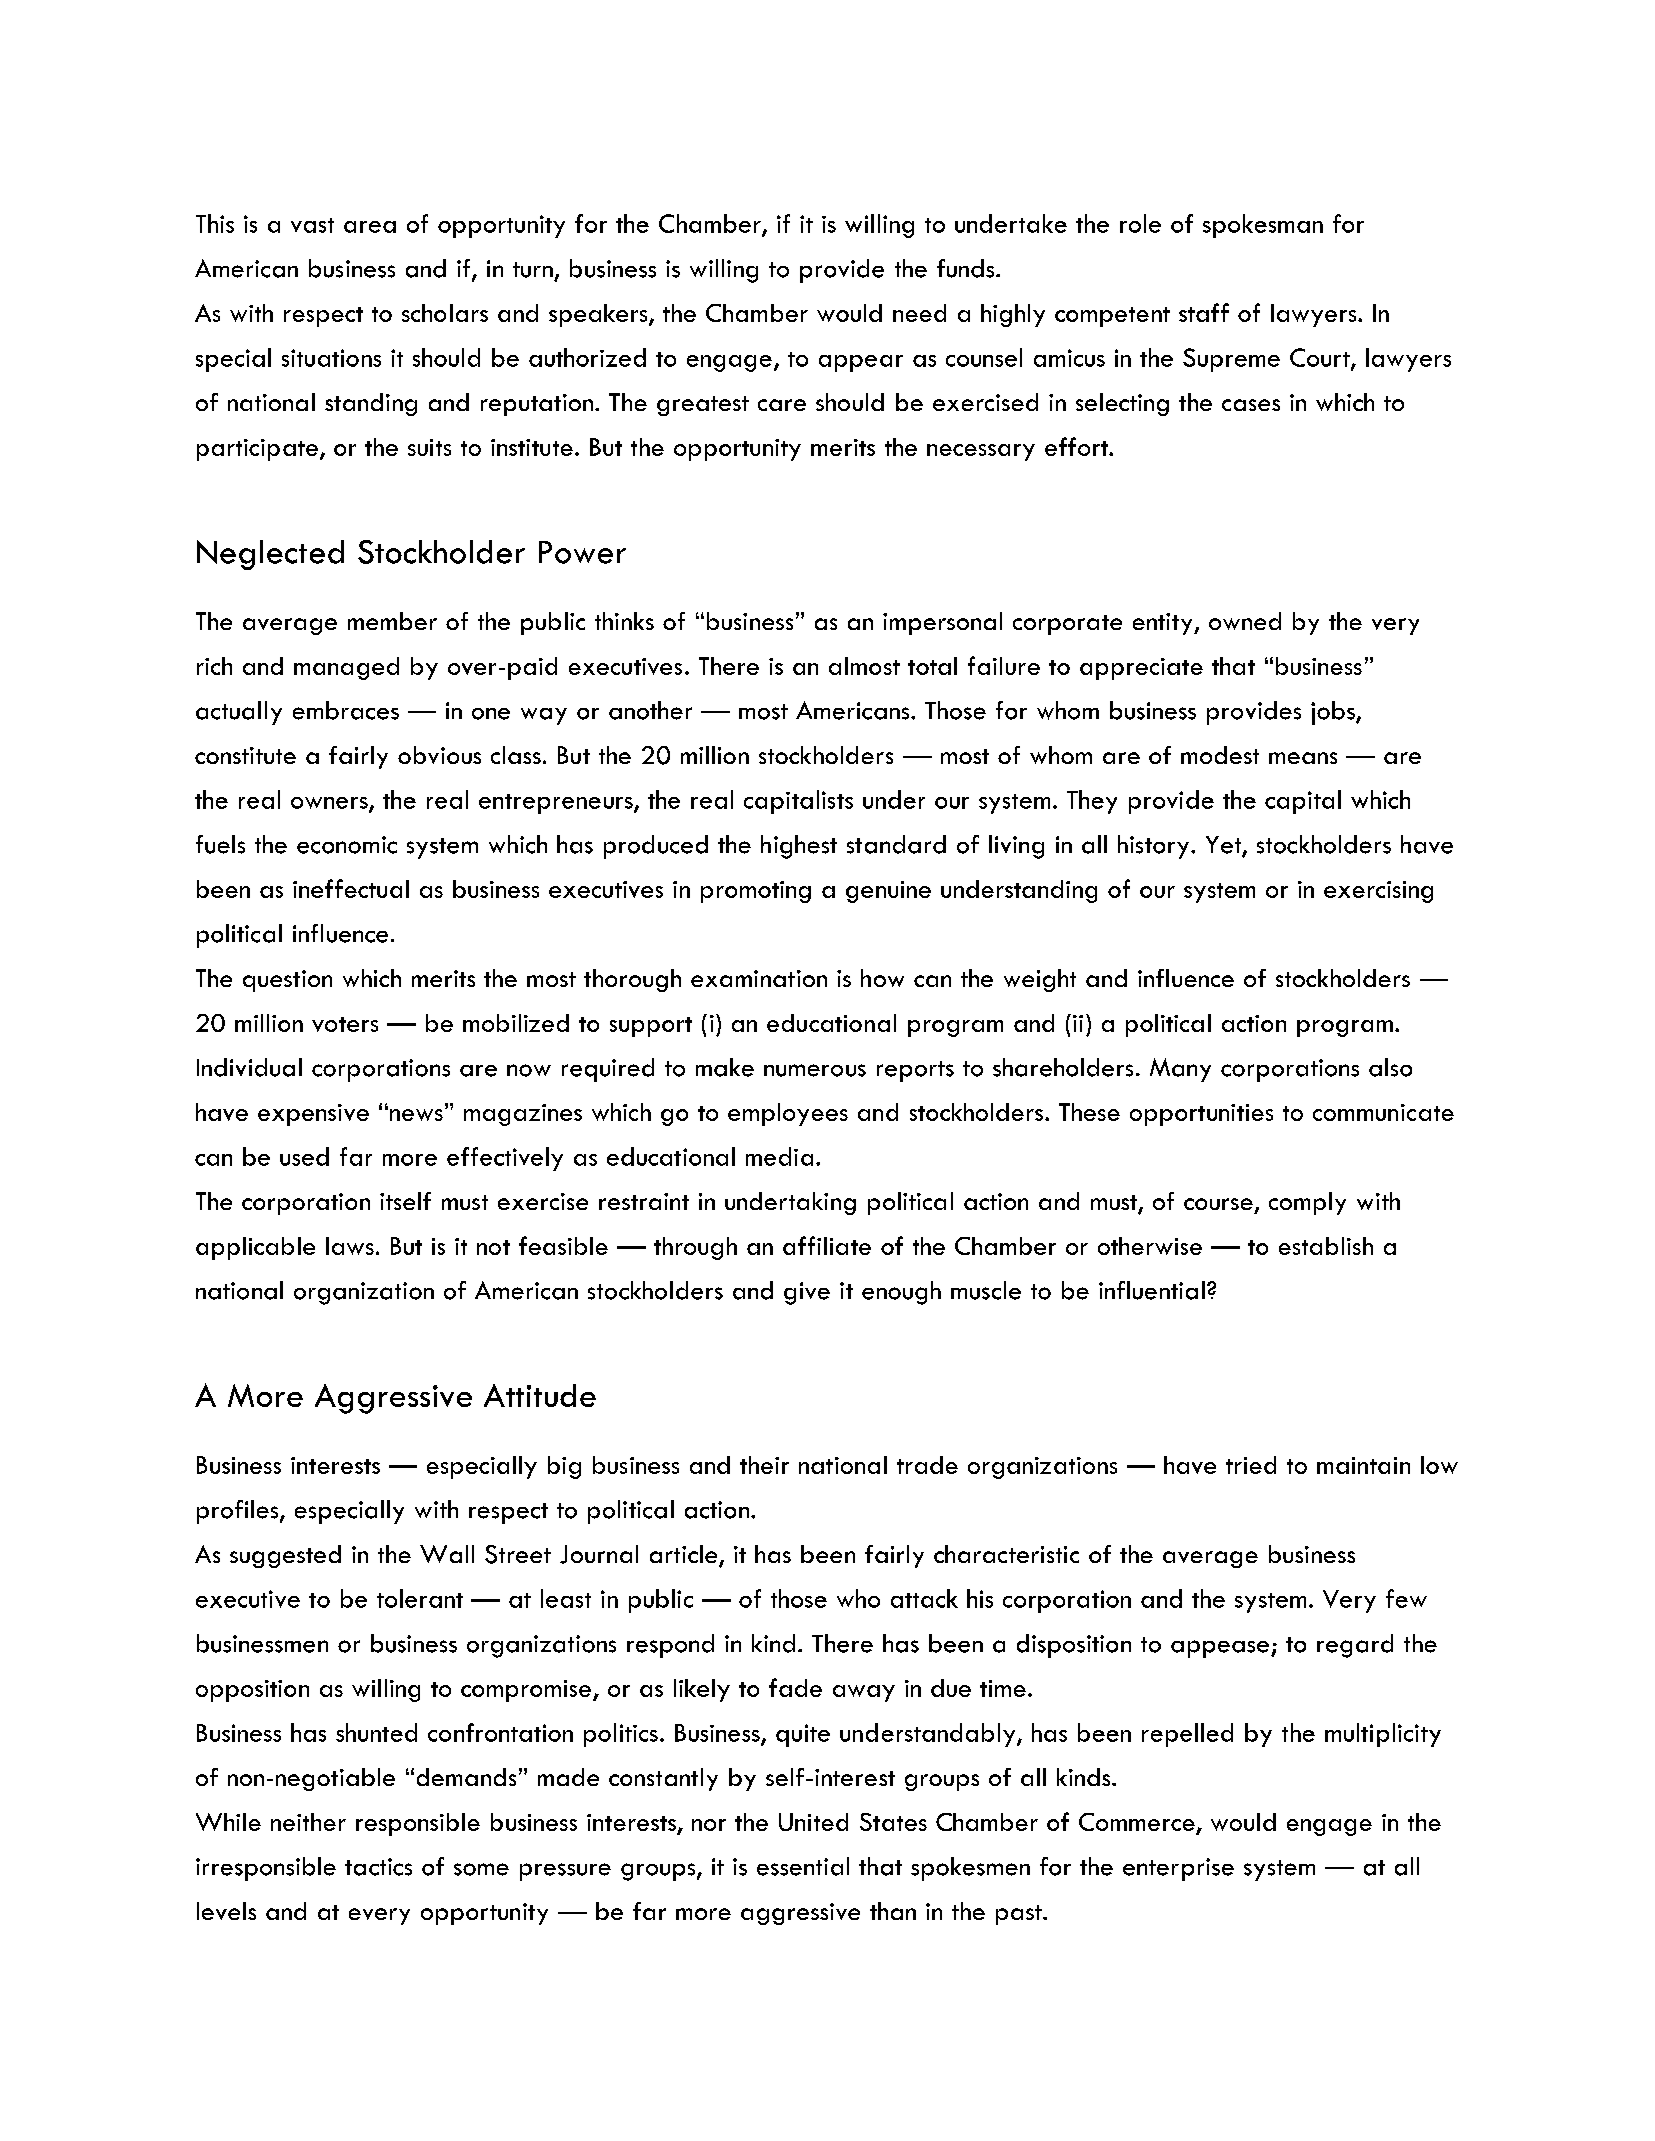 The height and width of the image is (2141, 1655). What do you see at coordinates (378, 1867) in the image?
I see `tactics` at bounding box center [378, 1867].
